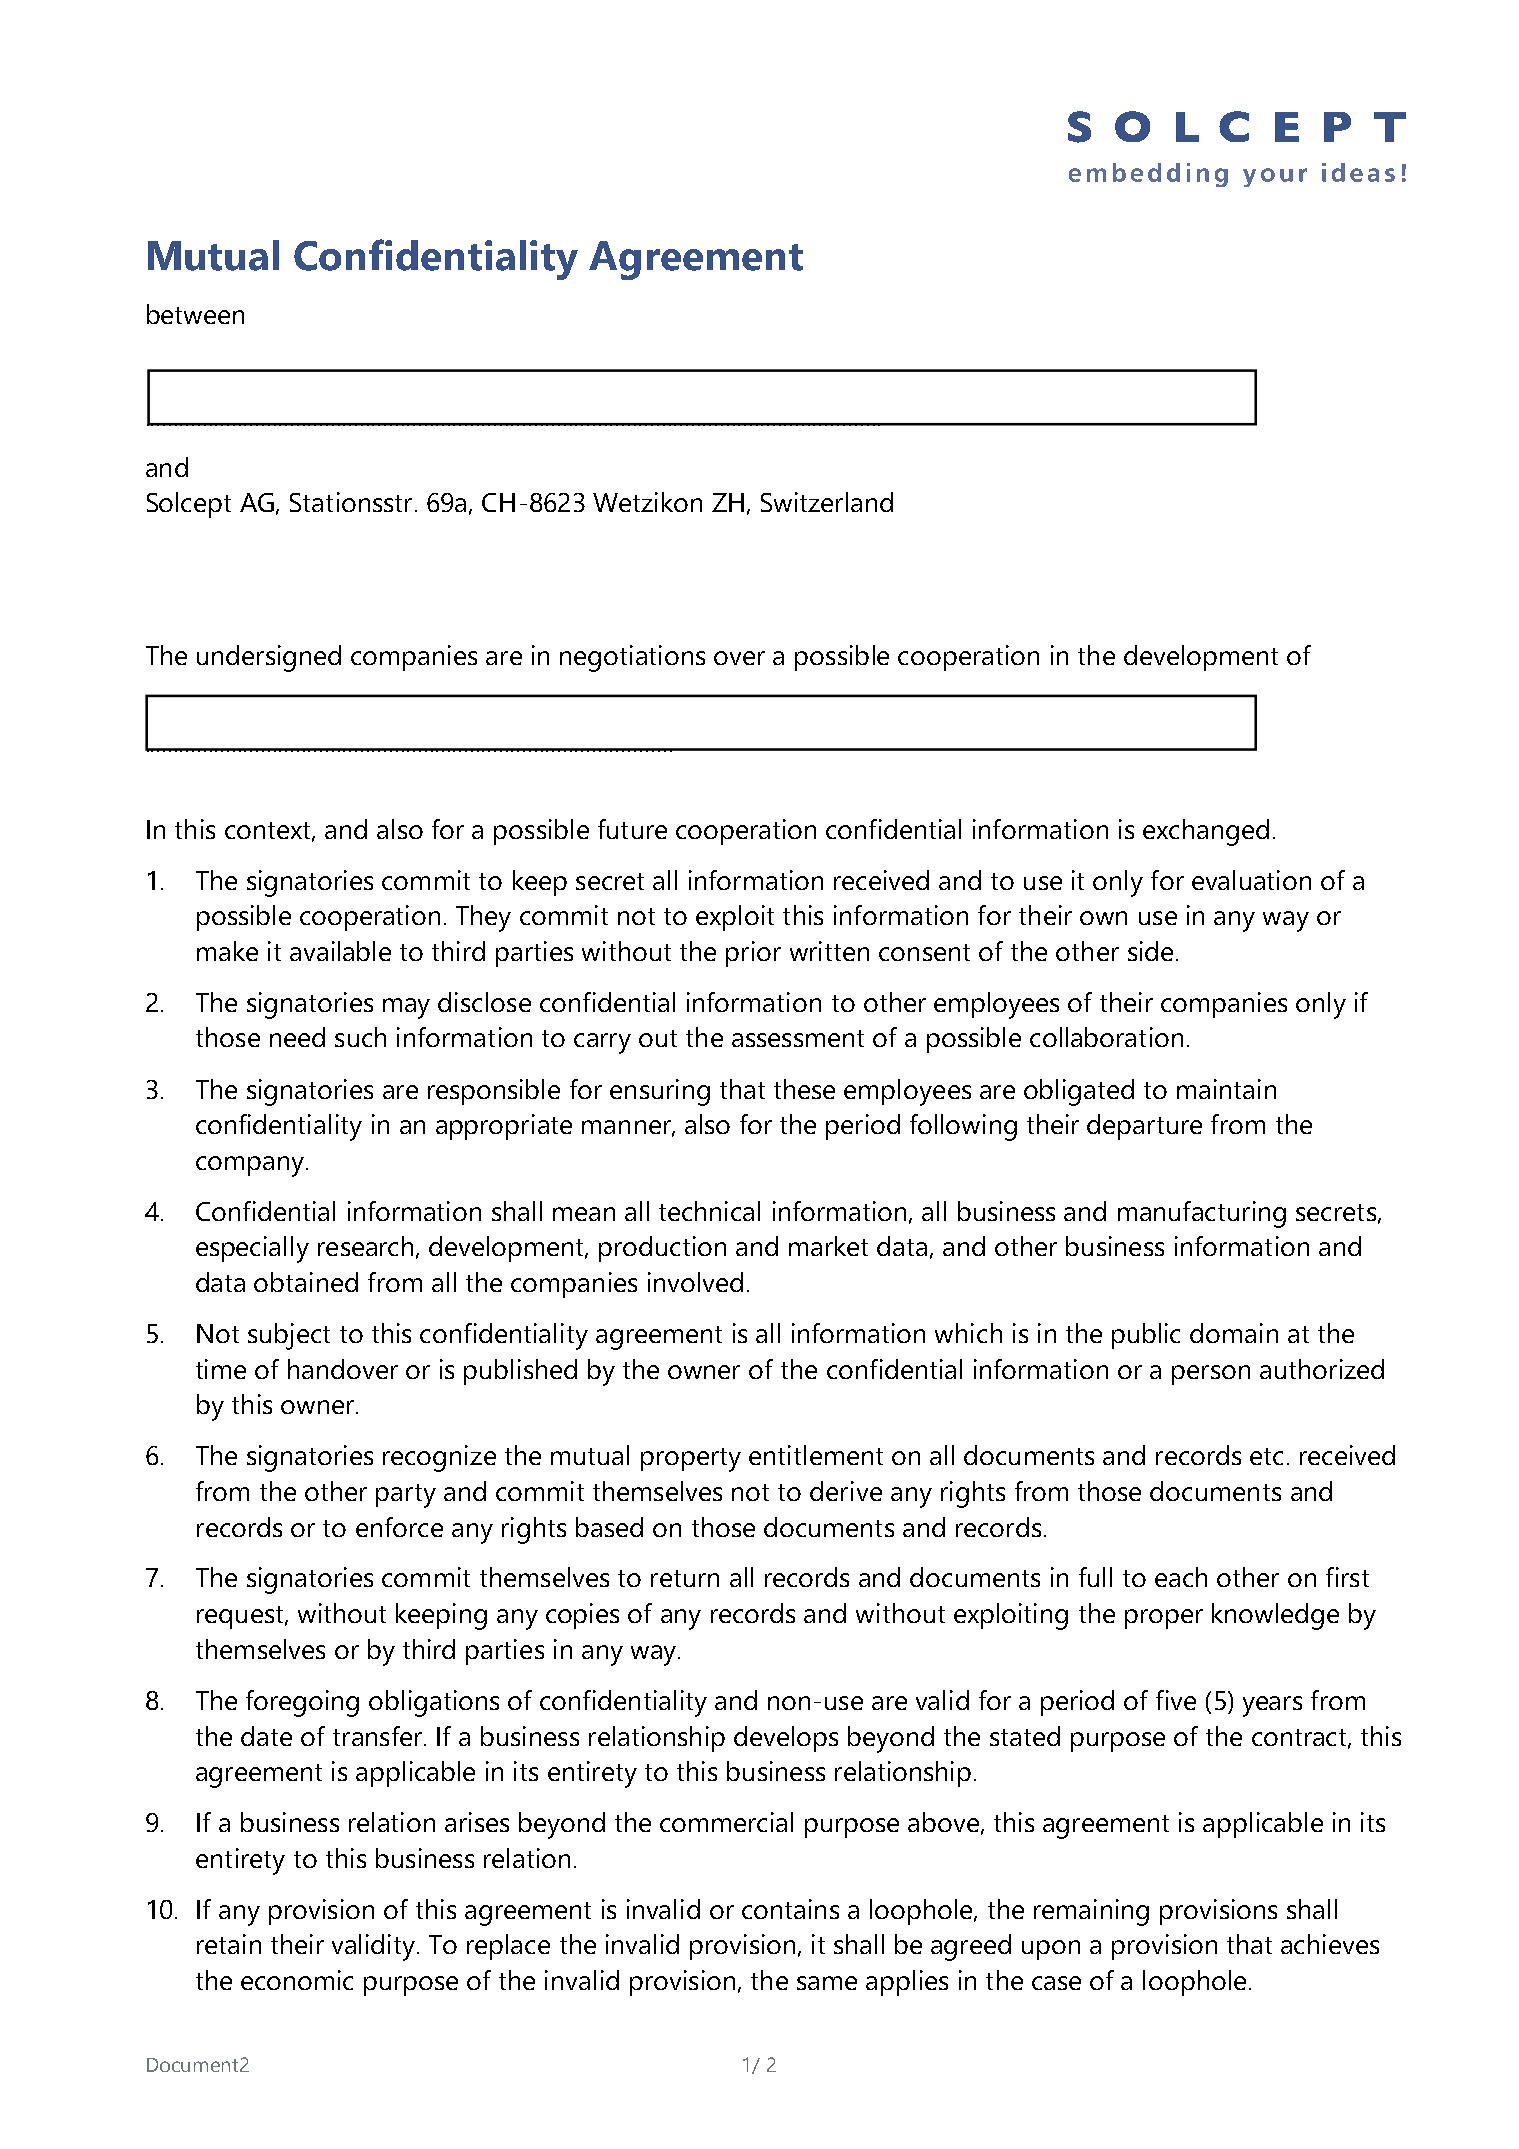 The height and width of the screenshot is (2149, 1519). Describe the element at coordinates (1251, 880) in the screenshot. I see `evaluation` at that location.
